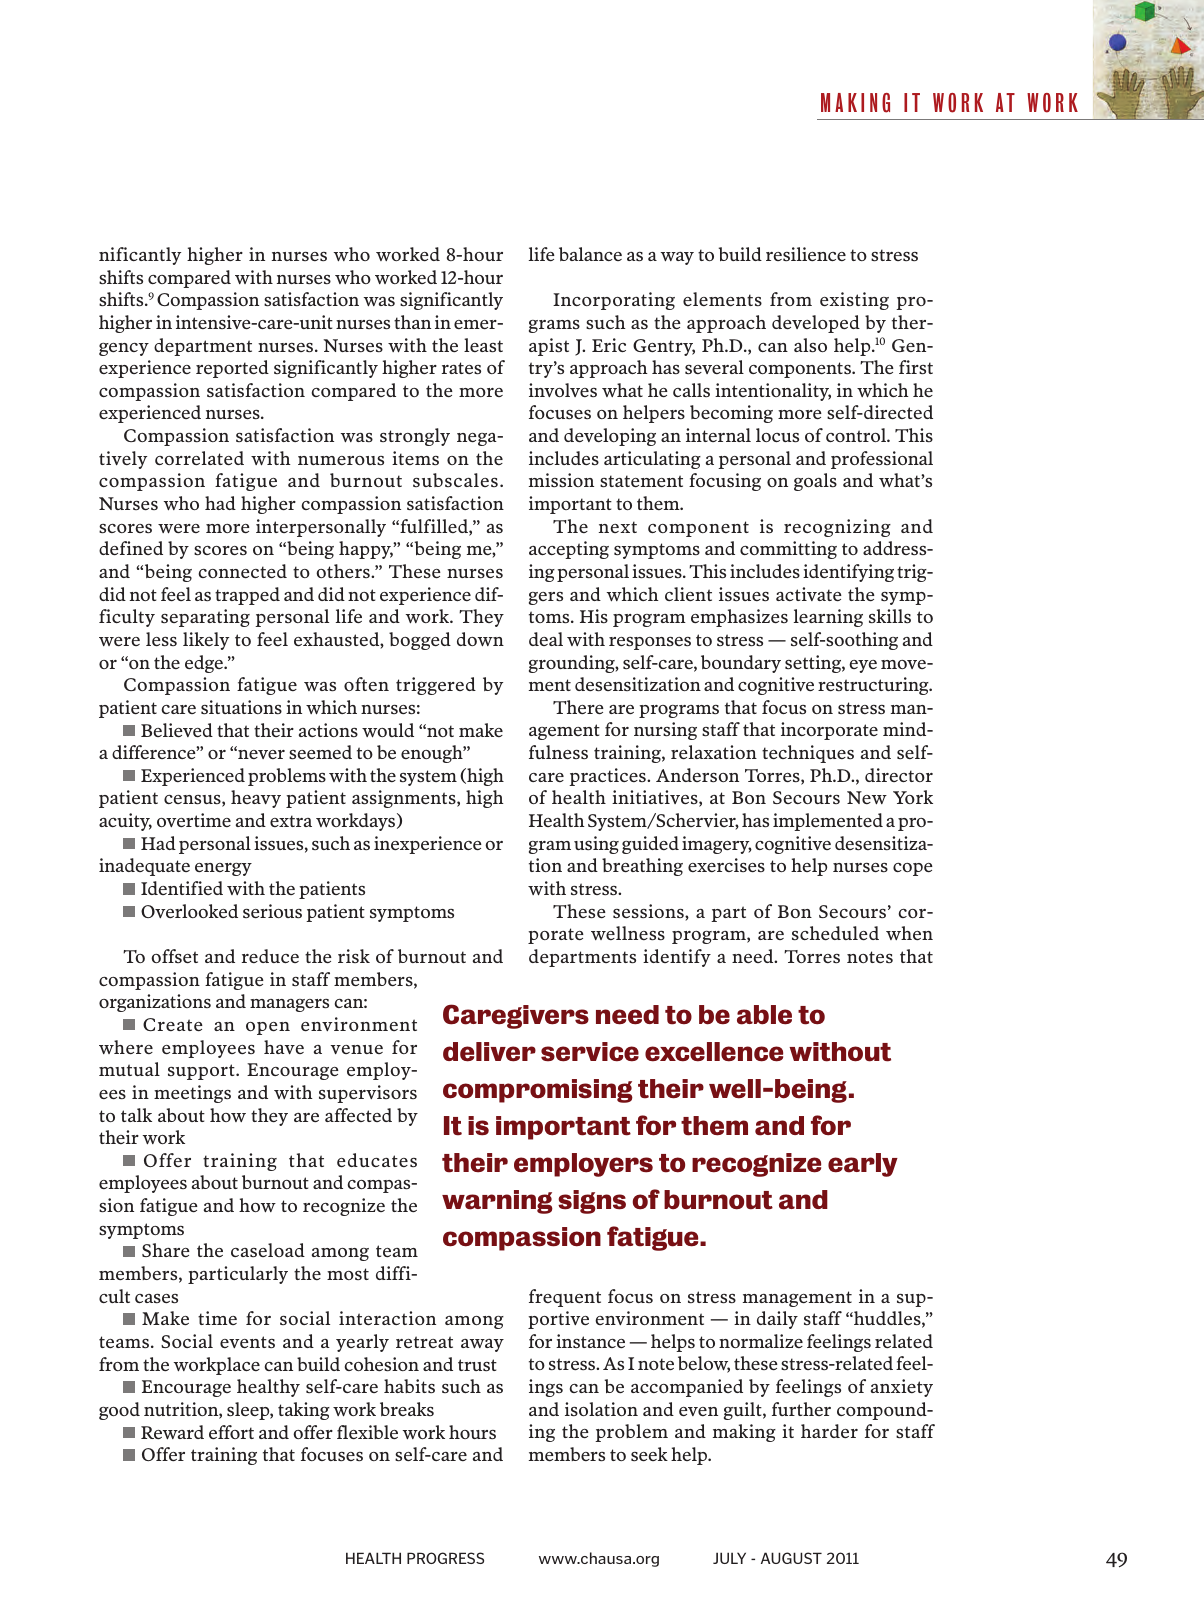 This screenshot has height=1612, width=1204. What do you see at coordinates (232, 369) in the screenshot?
I see `reported` at bounding box center [232, 369].
